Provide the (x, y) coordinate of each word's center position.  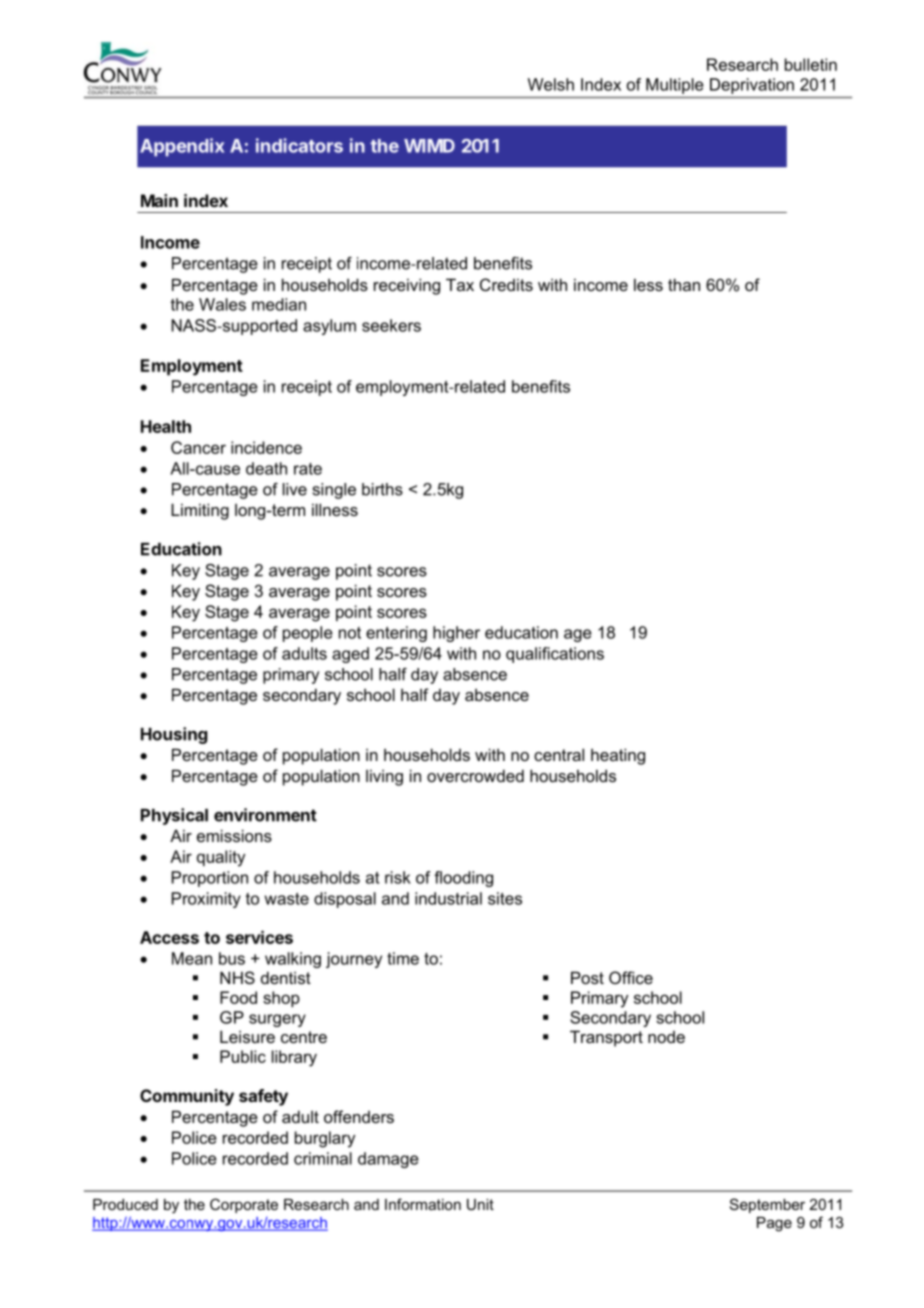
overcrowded (475, 775)
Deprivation (752, 86)
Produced (125, 1204)
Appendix (182, 147)
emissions (234, 835)
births (382, 489)
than (684, 284)
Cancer (198, 447)
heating (618, 756)
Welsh (551, 84)
